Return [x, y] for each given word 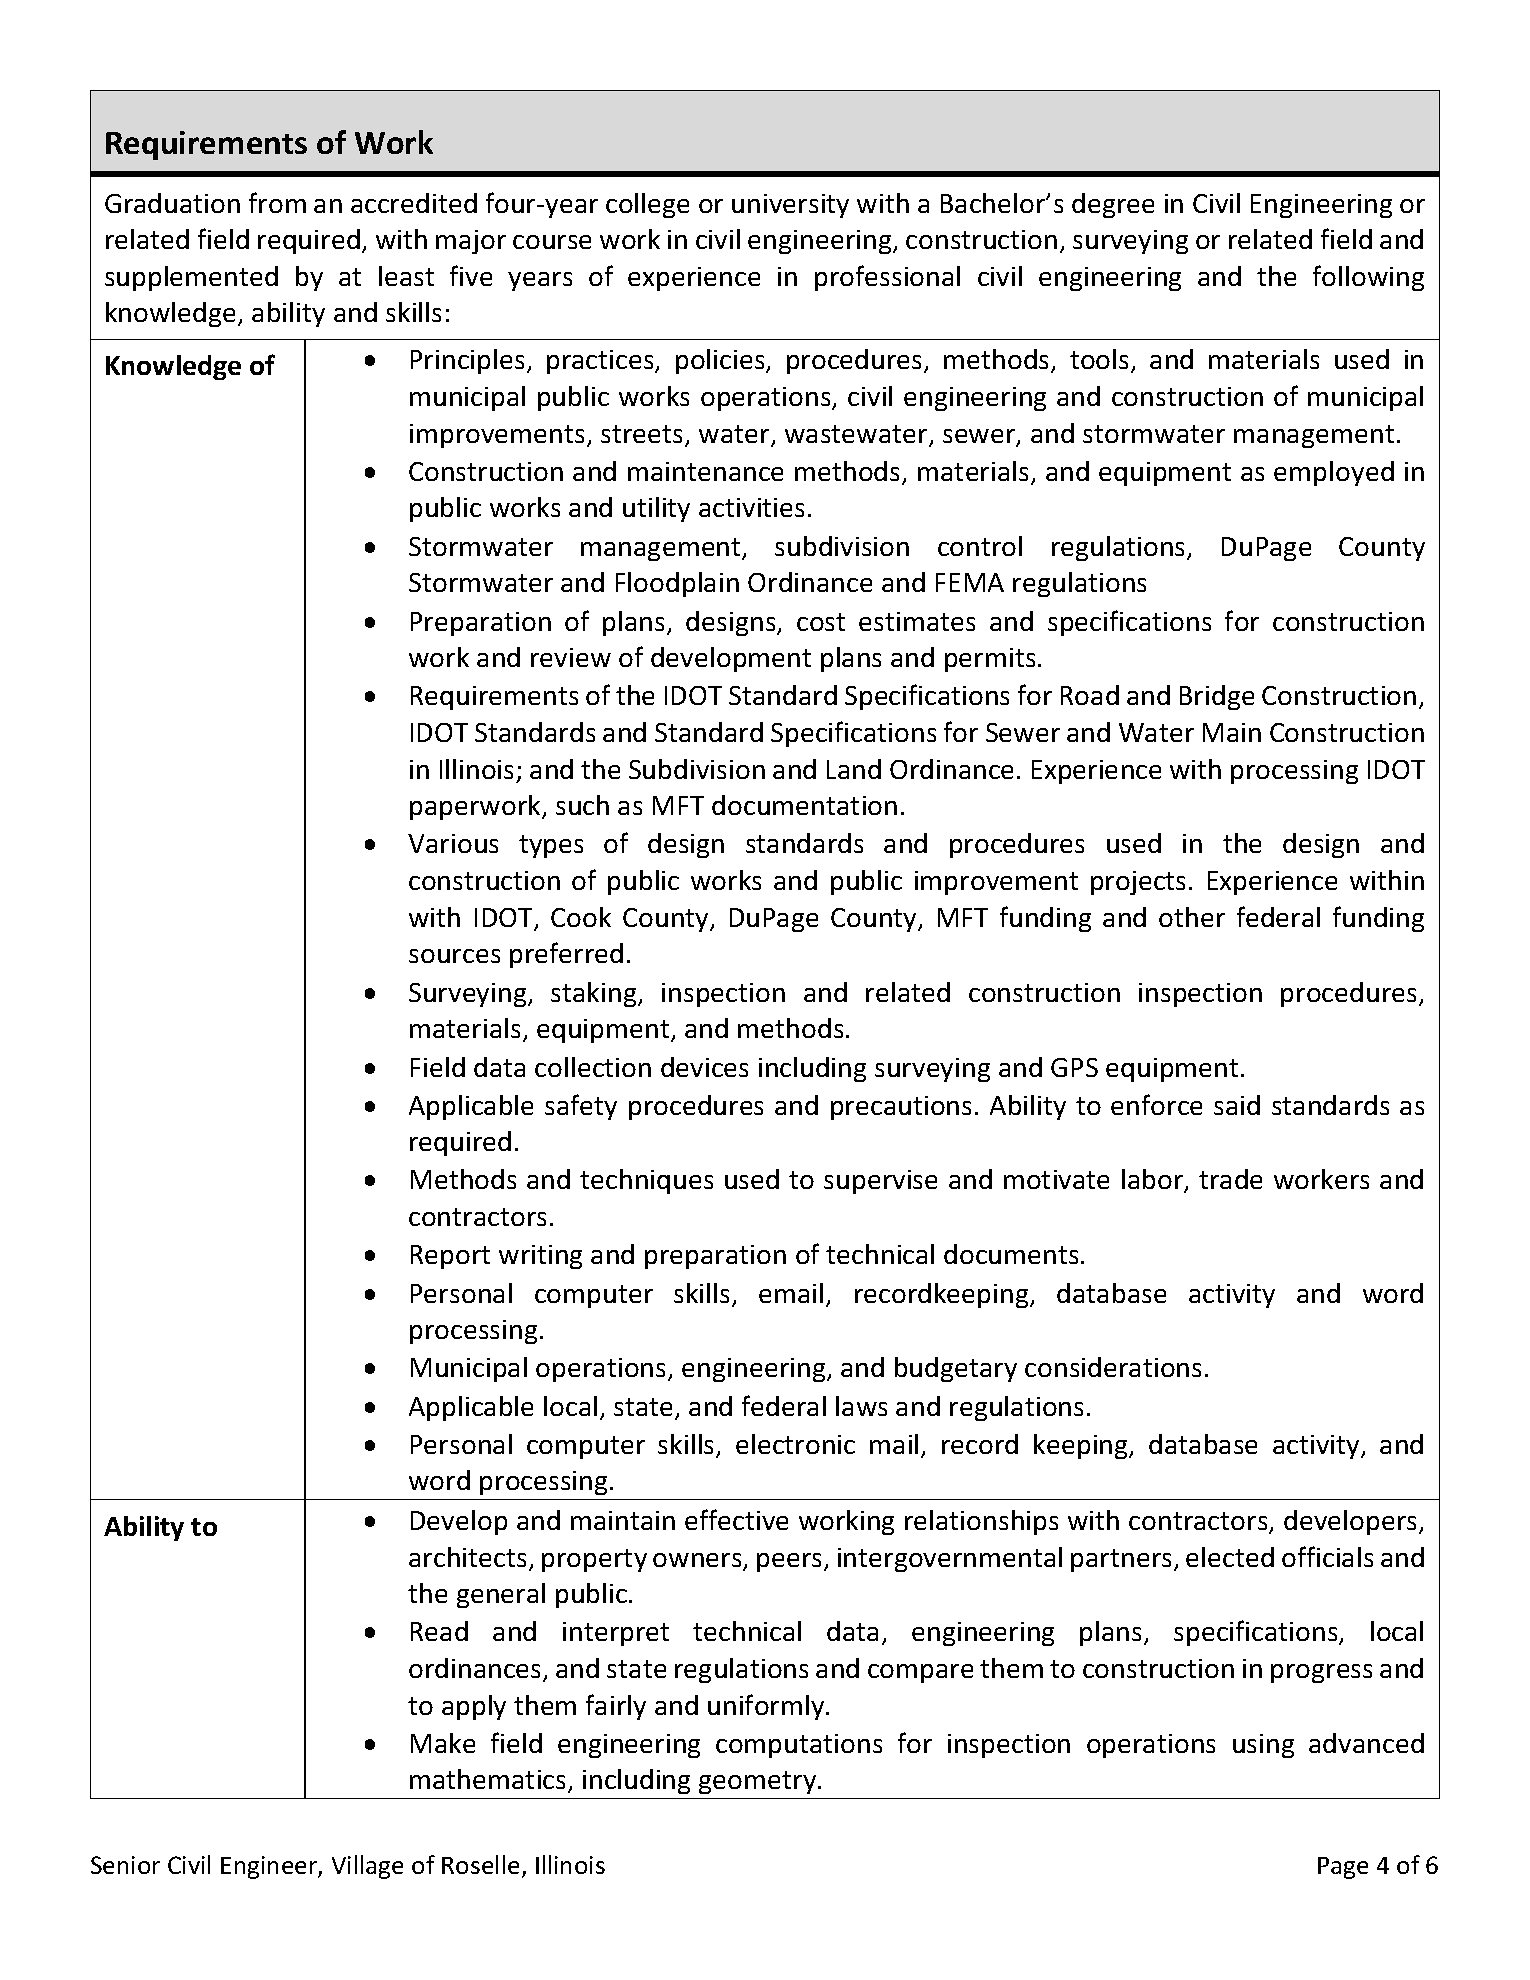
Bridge [1217, 697]
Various [453, 843]
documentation [804, 805]
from [277, 202]
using [1263, 1746]
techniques [646, 1181]
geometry [759, 1782]
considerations [1113, 1367]
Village [367, 1867]
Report [450, 1257]
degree [1113, 205]
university [790, 206]
